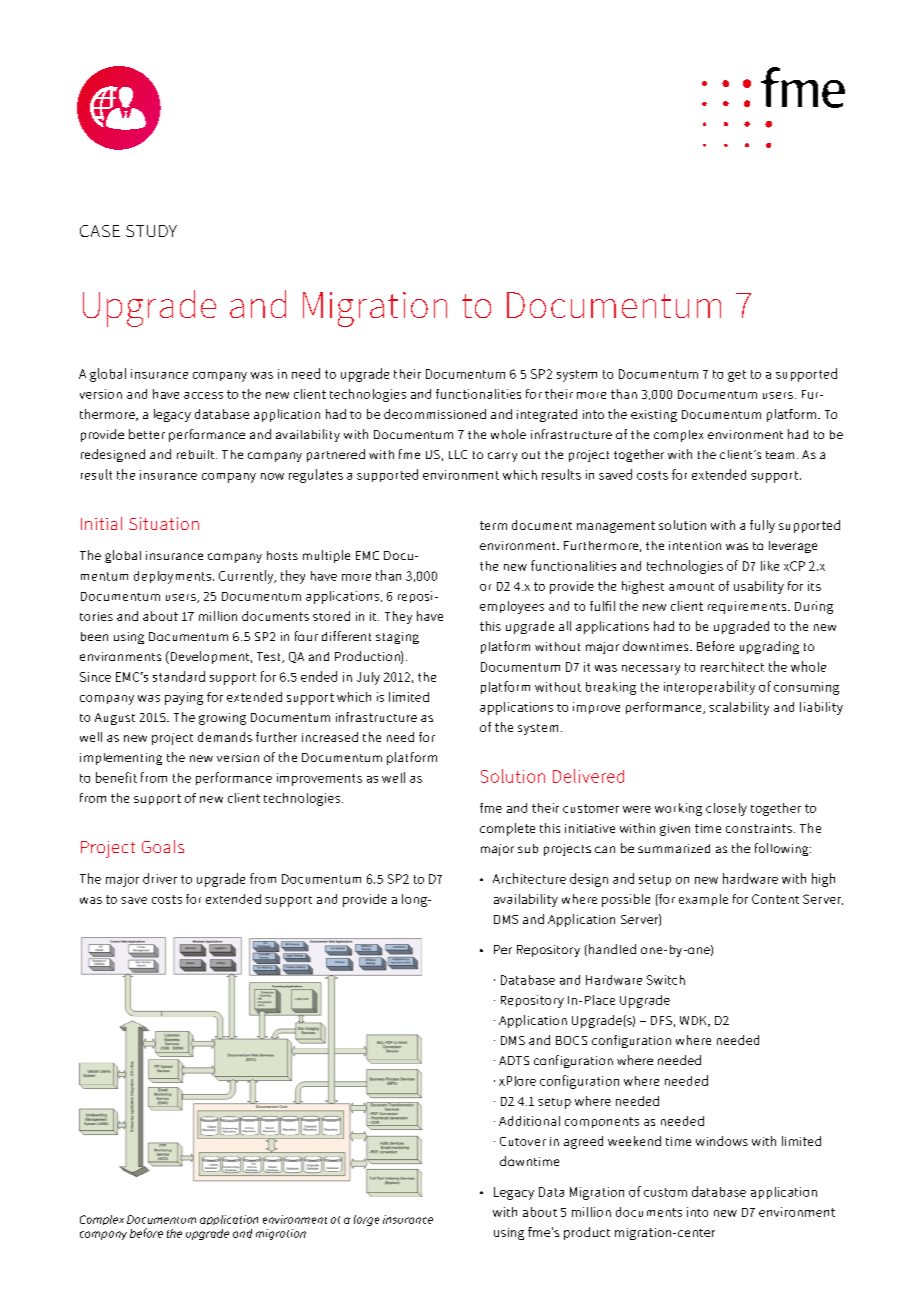  I want to click on Switch, so click(666, 980).
